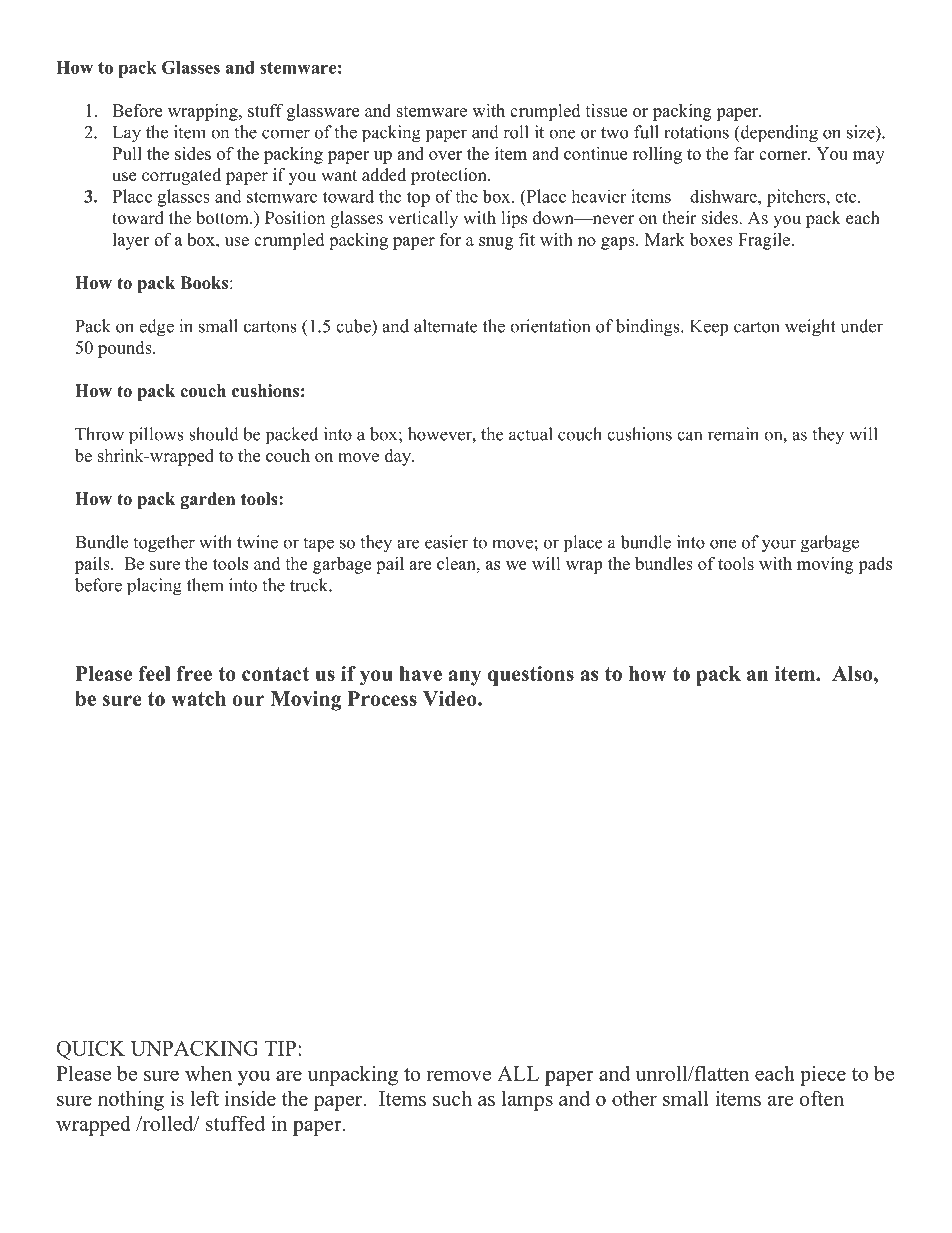  Describe the element at coordinates (181, 176) in the image. I see `corrugated` at that location.
